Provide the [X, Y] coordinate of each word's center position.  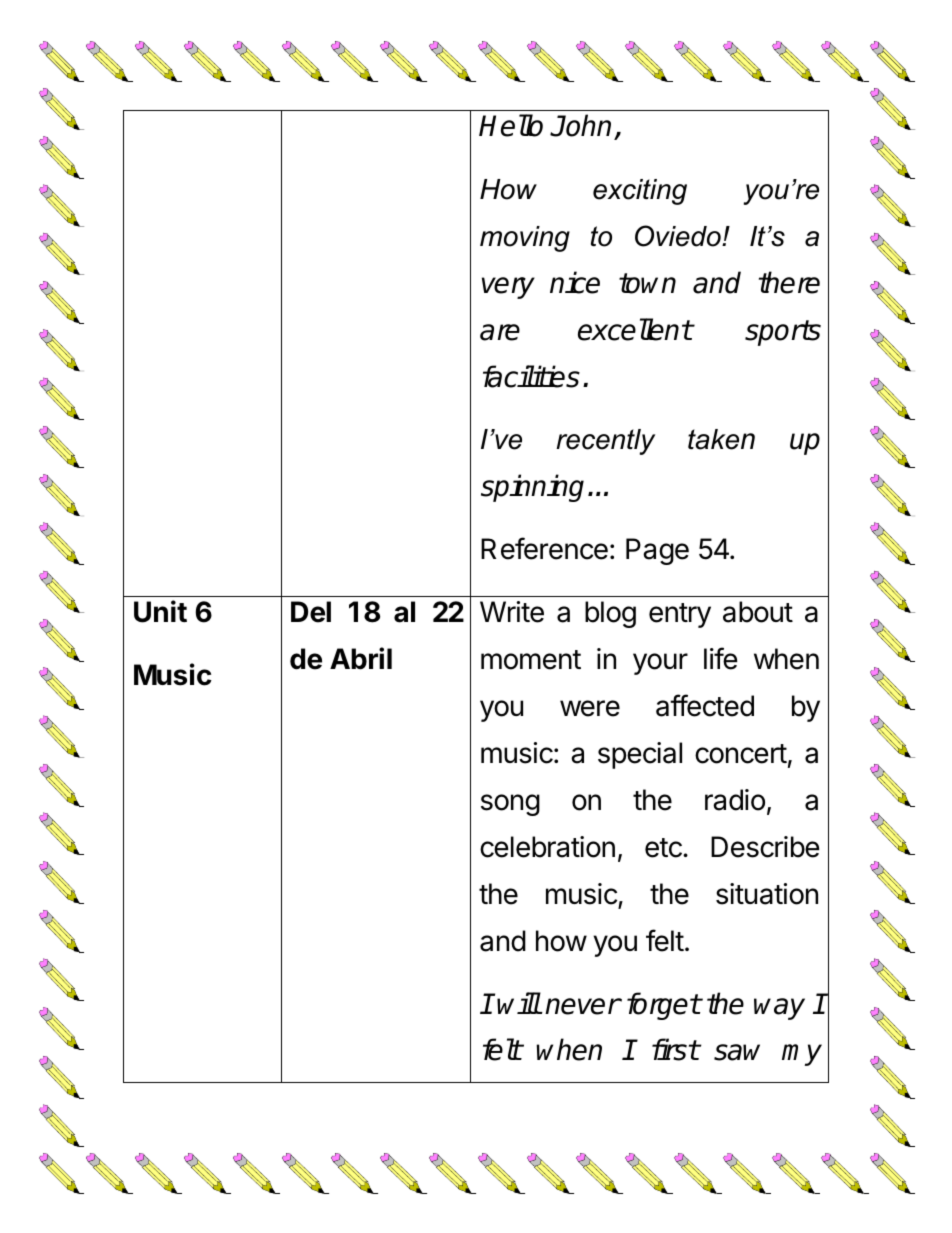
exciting [640, 192]
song [510, 805]
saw [737, 1052]
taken [721, 439]
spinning [532, 488]
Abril [361, 658]
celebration [547, 847]
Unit [160, 611]
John [582, 127]
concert [741, 754]
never [582, 1006]
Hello [511, 125]
